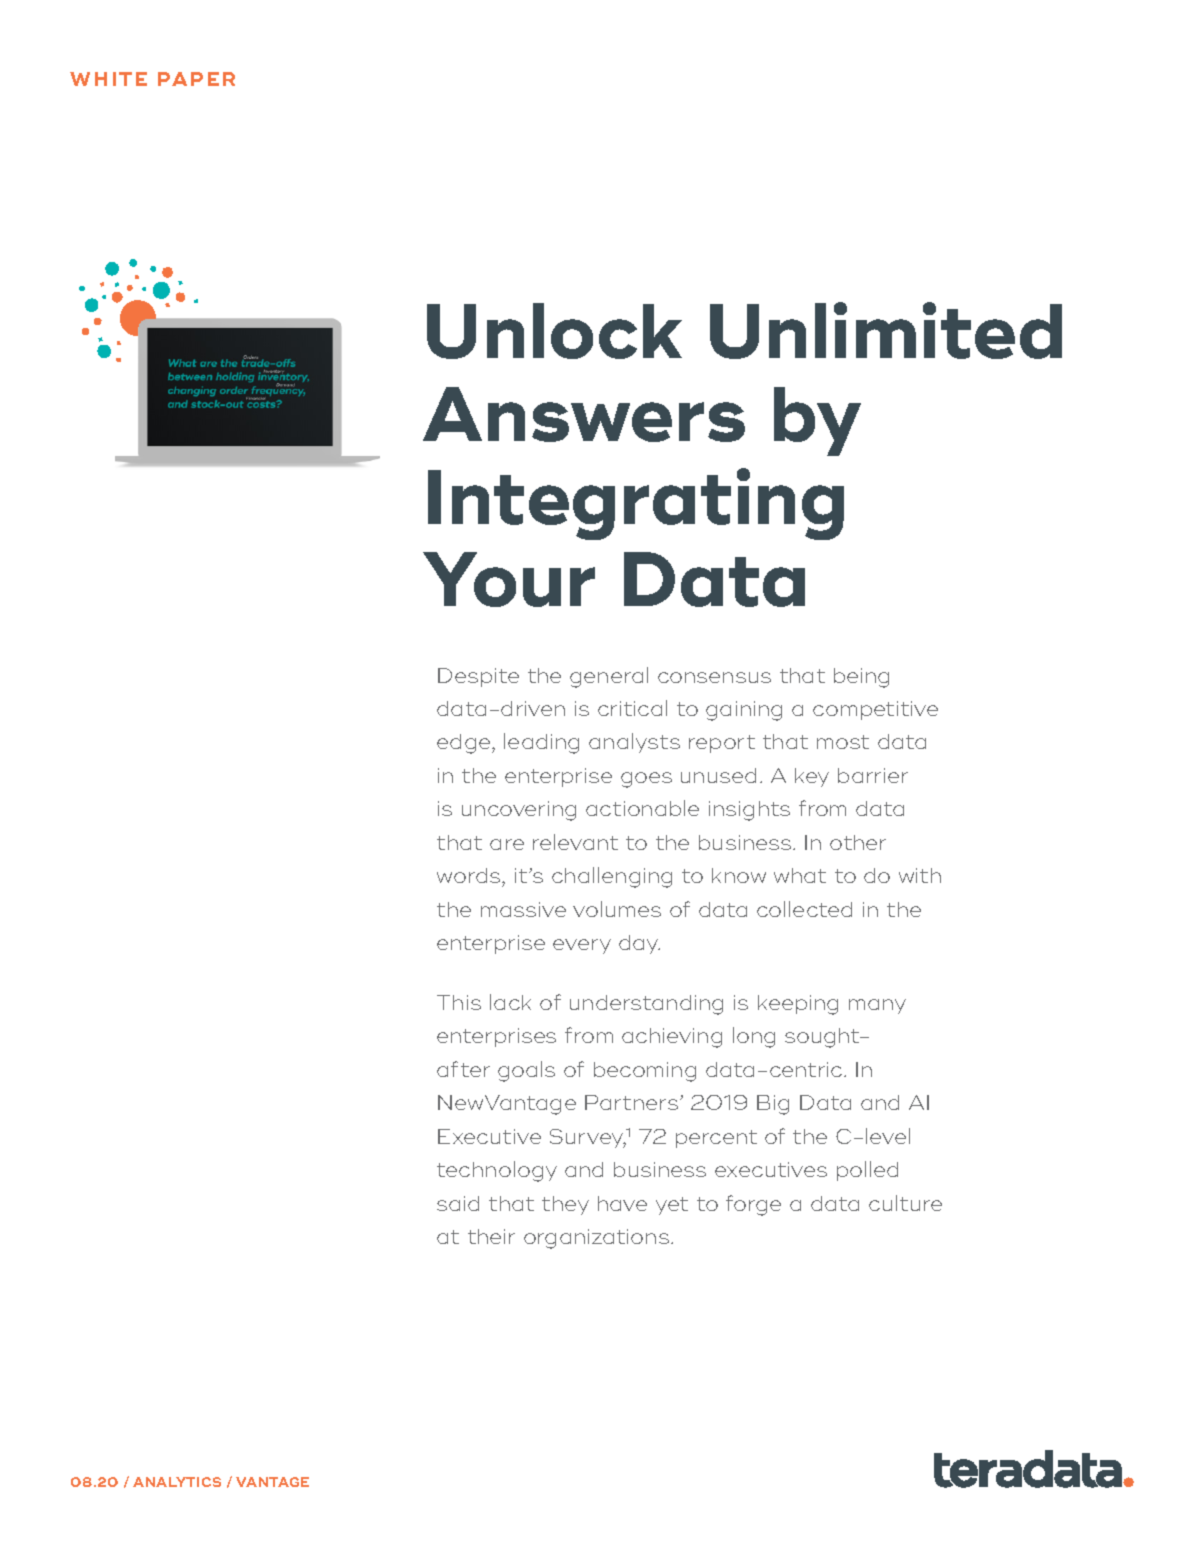 This document has width=1204, height=1558. Describe the element at coordinates (886, 330) in the document. I see `Unlimited` at that location.
